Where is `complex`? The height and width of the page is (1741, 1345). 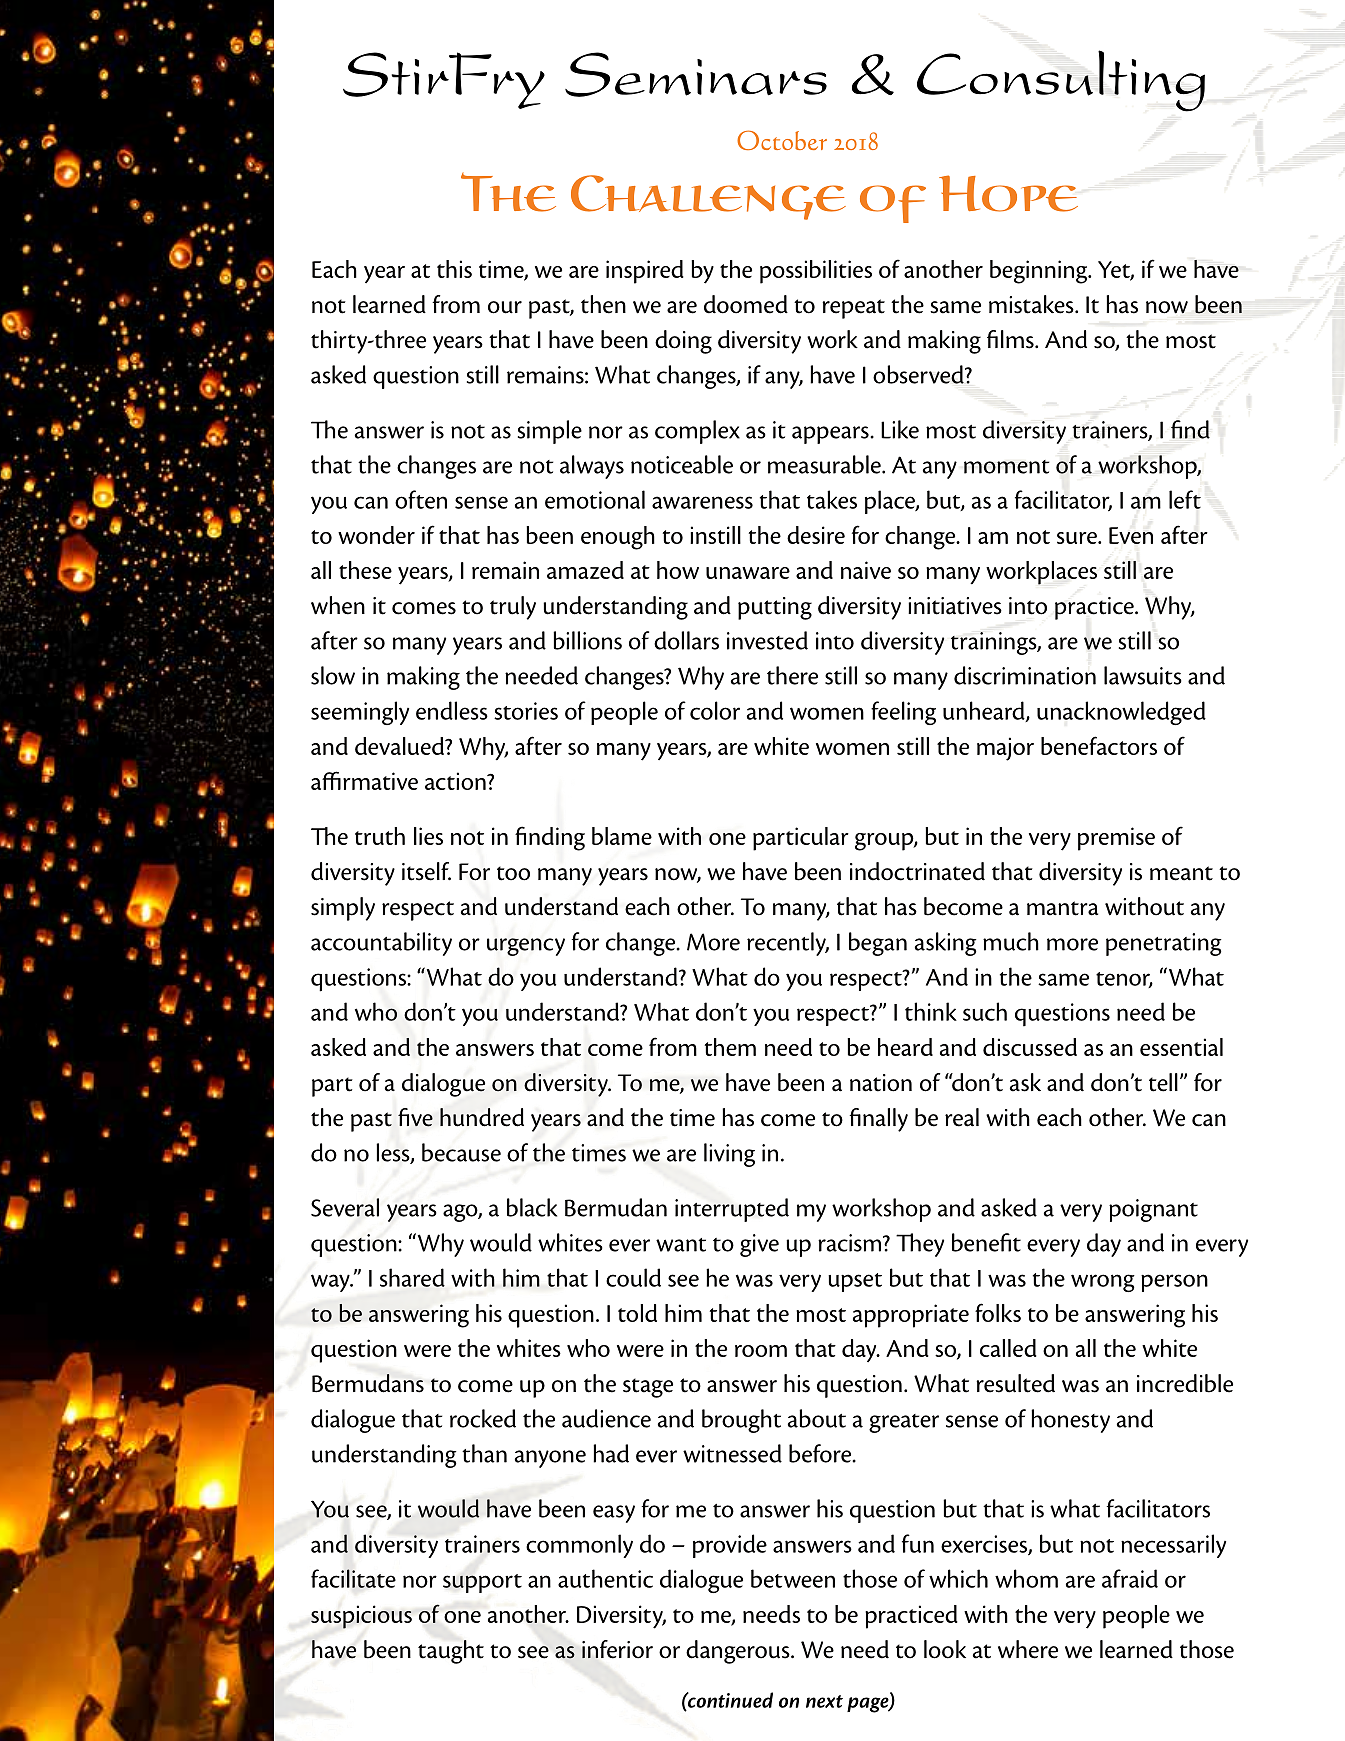
complex is located at coordinates (697, 432).
